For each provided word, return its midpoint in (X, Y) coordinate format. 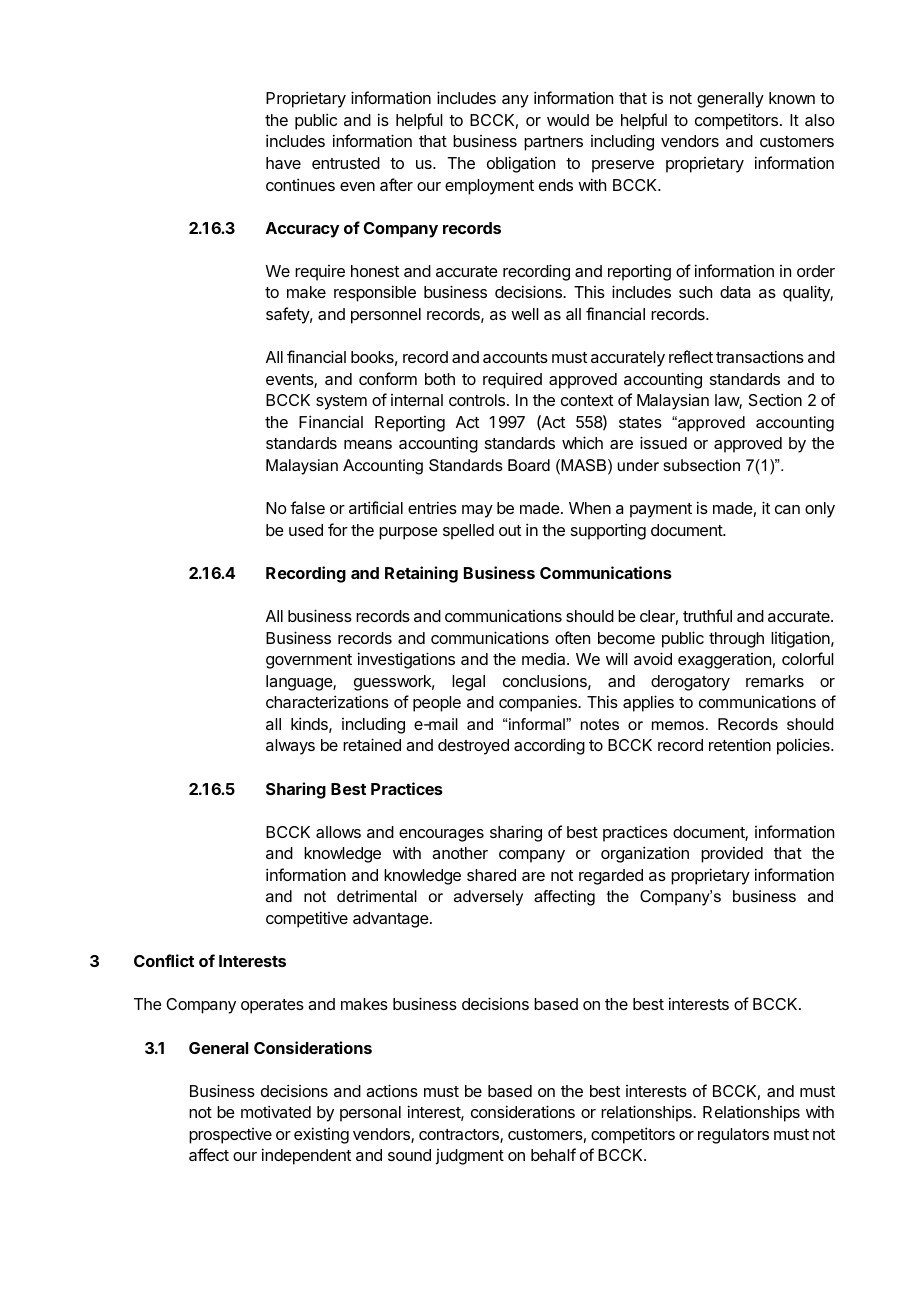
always (290, 747)
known (792, 98)
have (283, 163)
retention (740, 744)
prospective (230, 1136)
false (307, 507)
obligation (521, 164)
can (787, 509)
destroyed (473, 747)
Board (529, 465)
